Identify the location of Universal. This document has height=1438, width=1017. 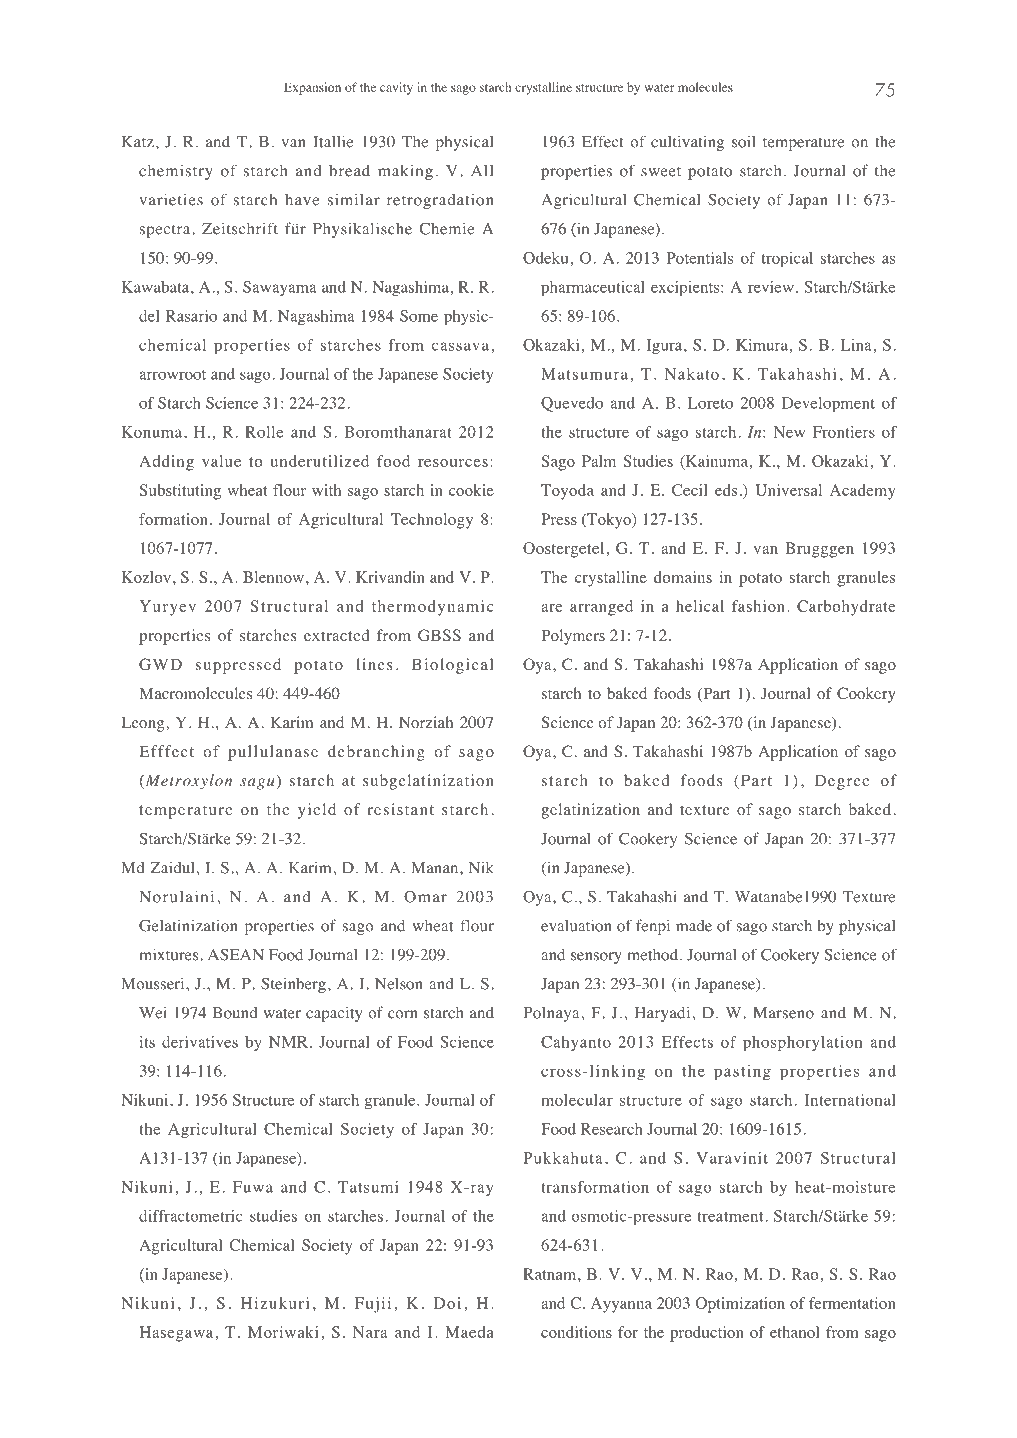
(788, 490).
